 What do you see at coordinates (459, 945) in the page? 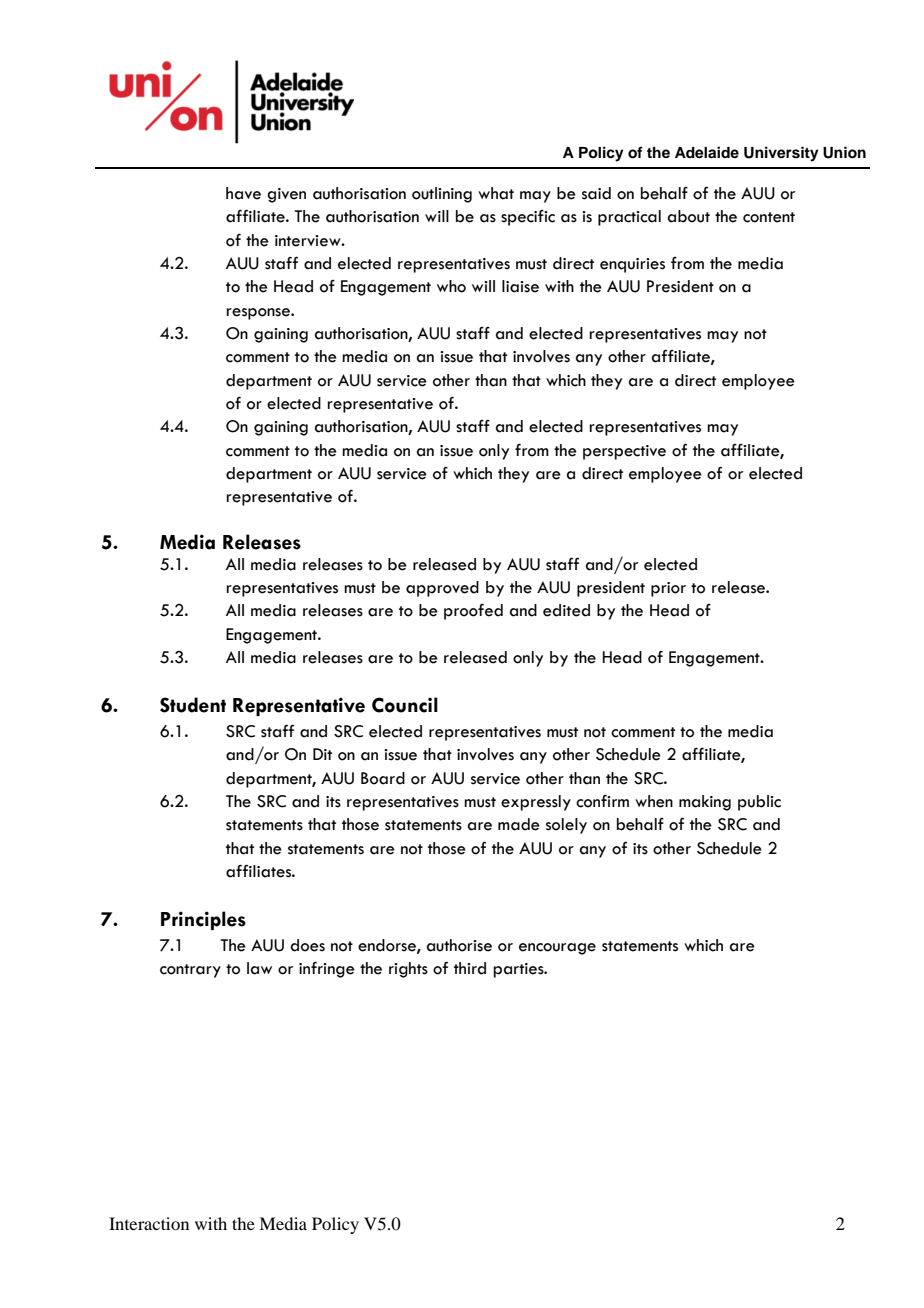
I see `authorise` at bounding box center [459, 945].
